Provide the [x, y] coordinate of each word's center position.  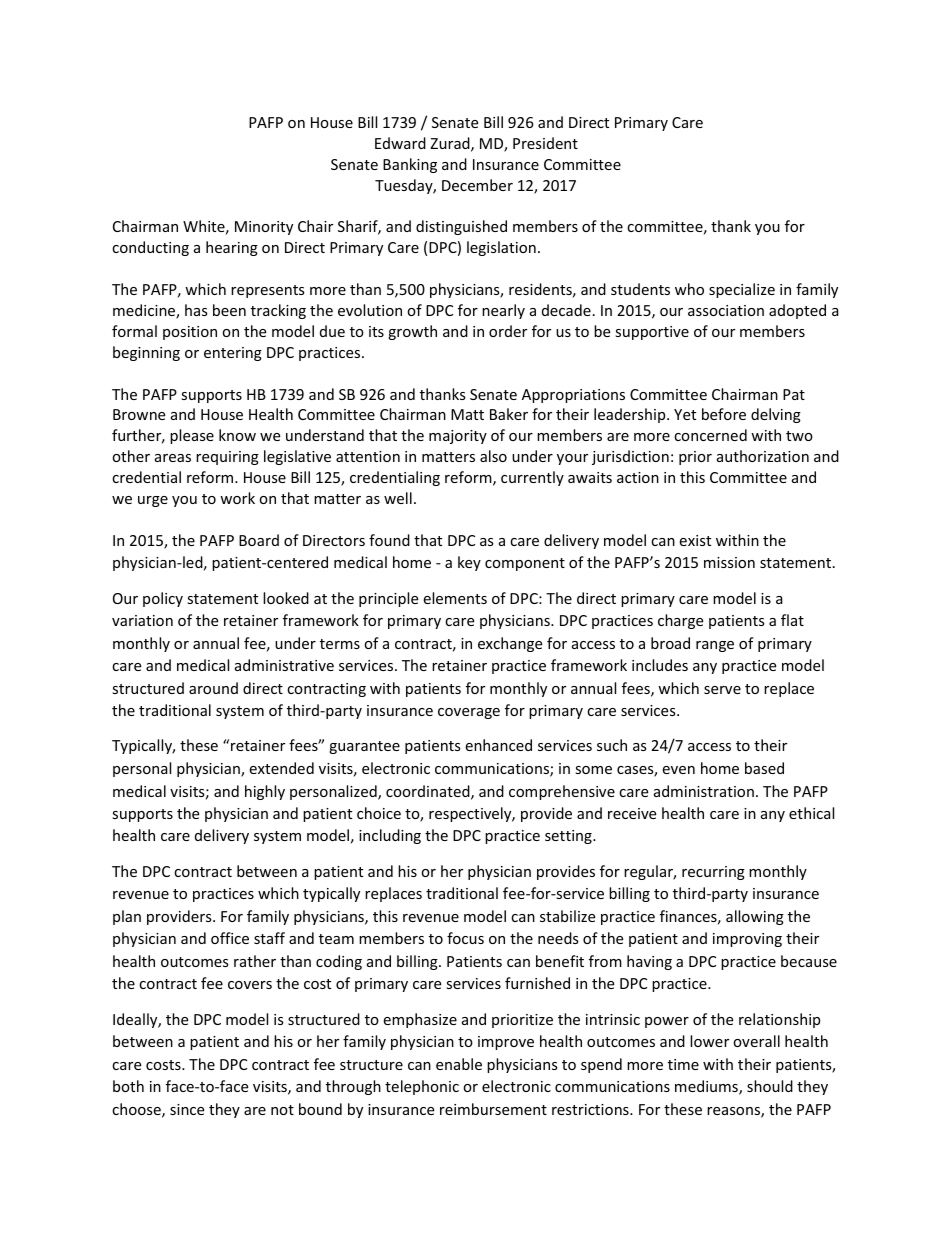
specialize [742, 290]
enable [459, 1064]
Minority [264, 228]
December [477, 185]
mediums [707, 1087]
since [187, 1109]
